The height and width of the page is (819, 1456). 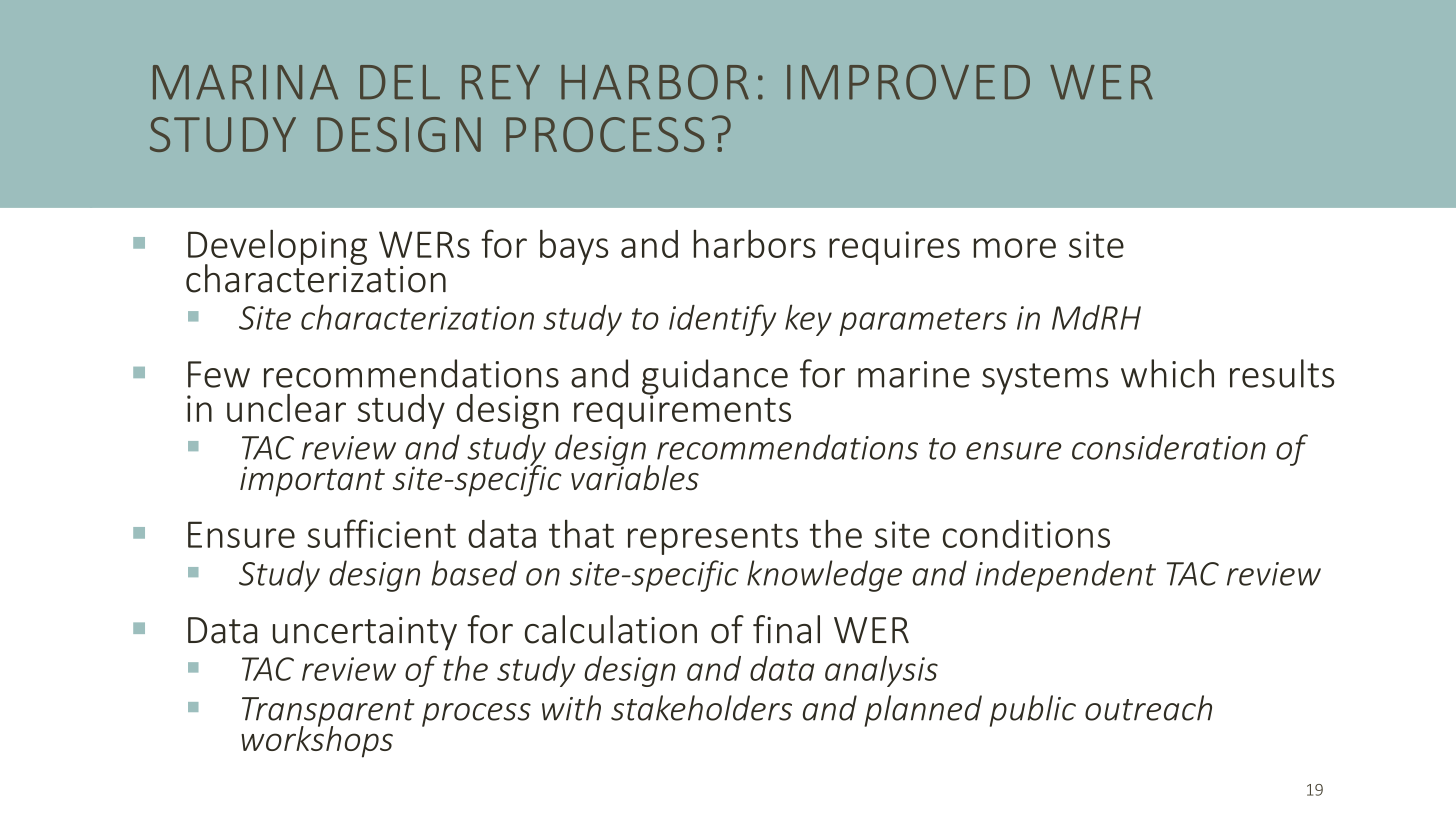 I want to click on stakeholders, so click(x=701, y=708).
